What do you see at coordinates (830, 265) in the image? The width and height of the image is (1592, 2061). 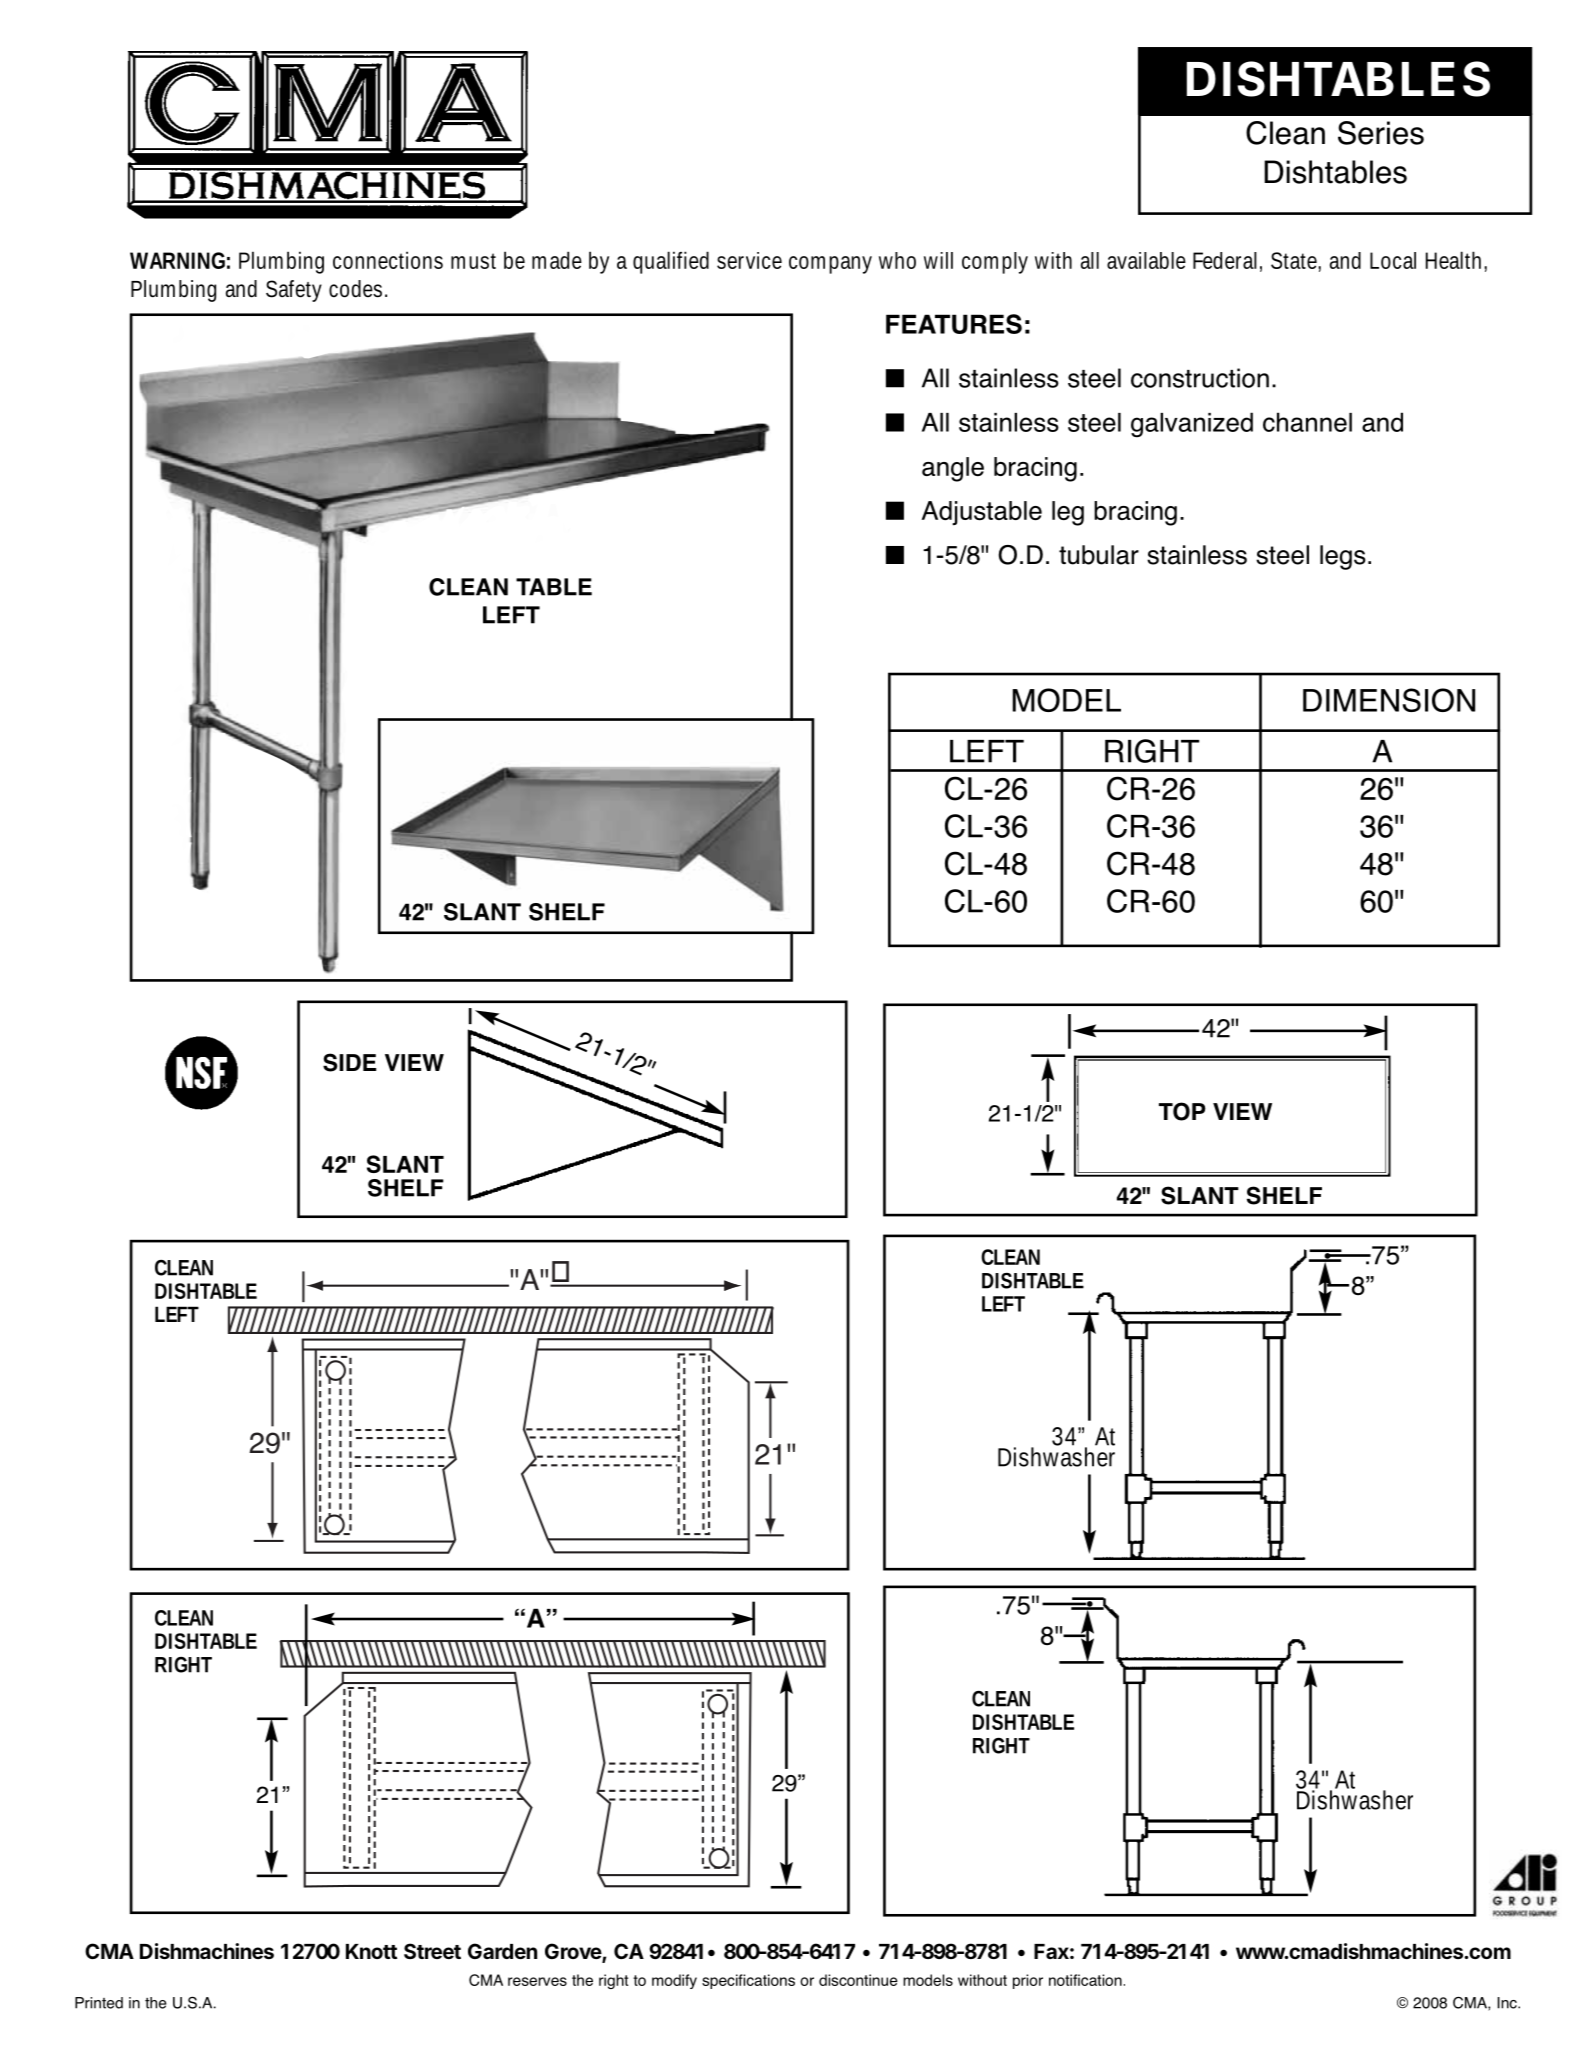 I see `company` at bounding box center [830, 265].
